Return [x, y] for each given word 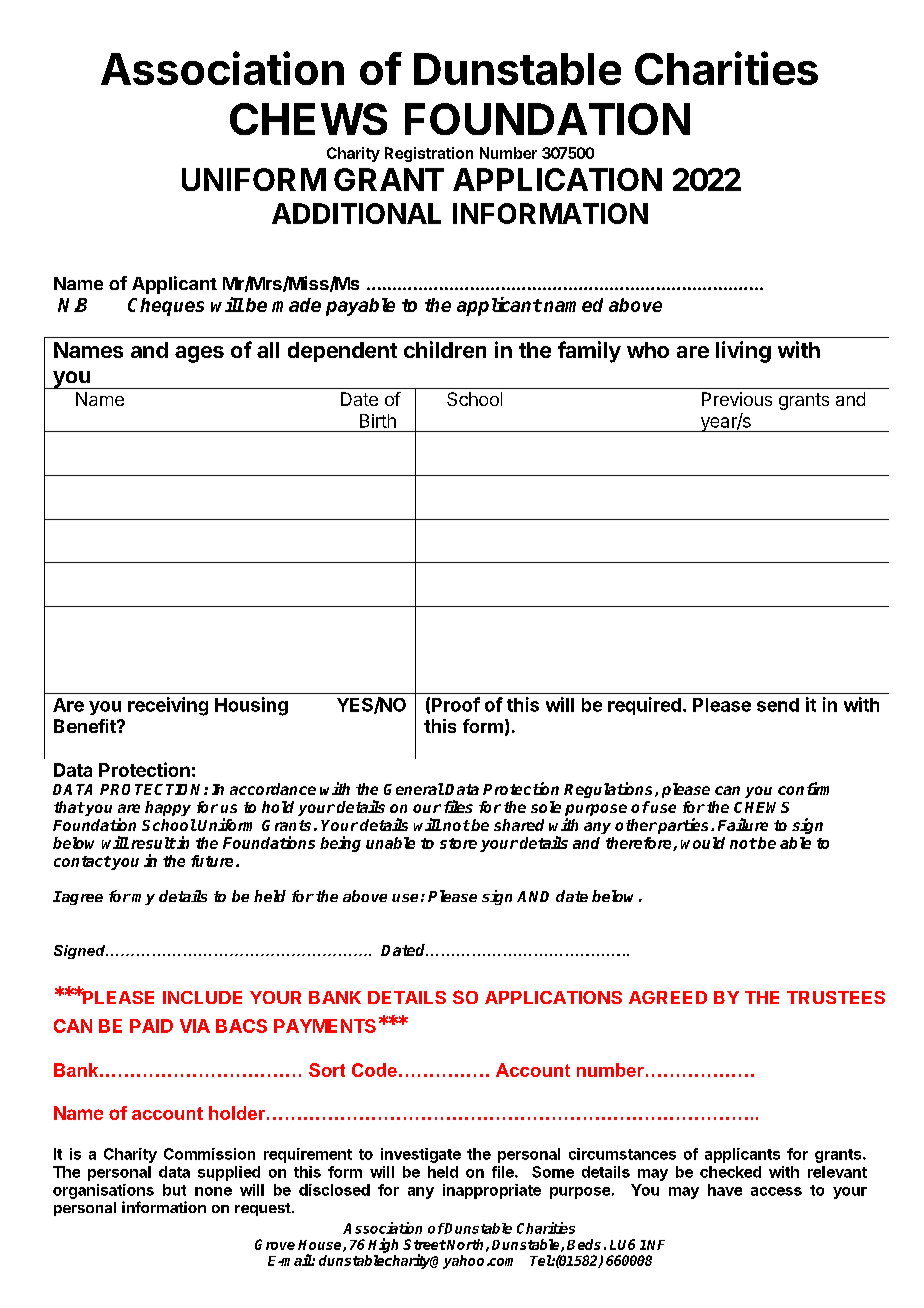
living [743, 352]
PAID [151, 1026]
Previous [737, 399]
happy [168, 808]
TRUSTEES [836, 997]
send [778, 705]
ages [199, 354]
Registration [429, 154]
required [644, 706]
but [174, 1190]
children [445, 349]
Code [374, 1070]
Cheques [166, 307]
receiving [168, 706]
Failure [743, 824]
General [414, 789]
